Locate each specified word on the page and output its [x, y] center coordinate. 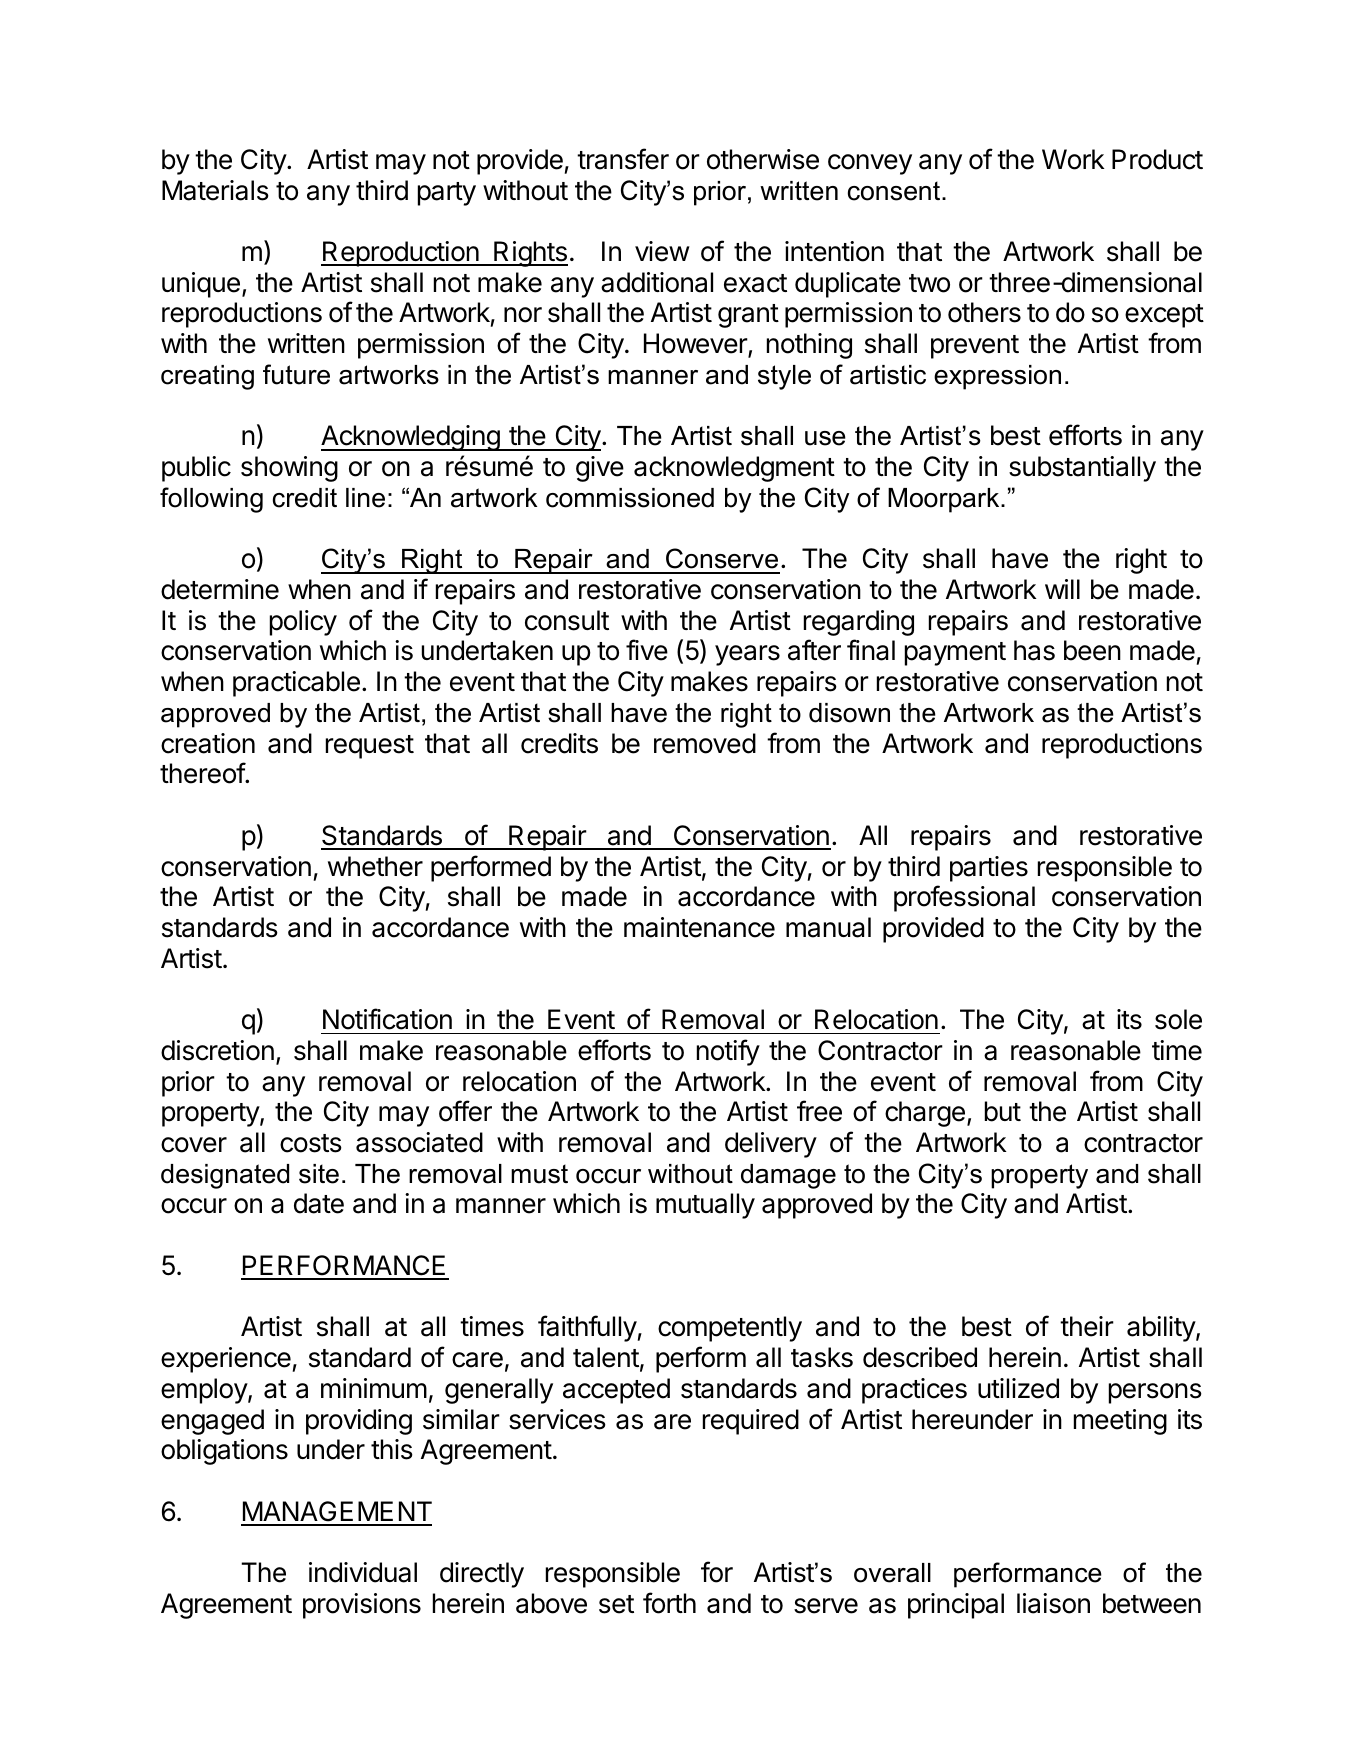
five [647, 650]
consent [895, 191]
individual [363, 1572]
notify [728, 1052]
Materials [215, 190]
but [1003, 1111]
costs [311, 1143]
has [1034, 650]
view [662, 251]
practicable [296, 684]
